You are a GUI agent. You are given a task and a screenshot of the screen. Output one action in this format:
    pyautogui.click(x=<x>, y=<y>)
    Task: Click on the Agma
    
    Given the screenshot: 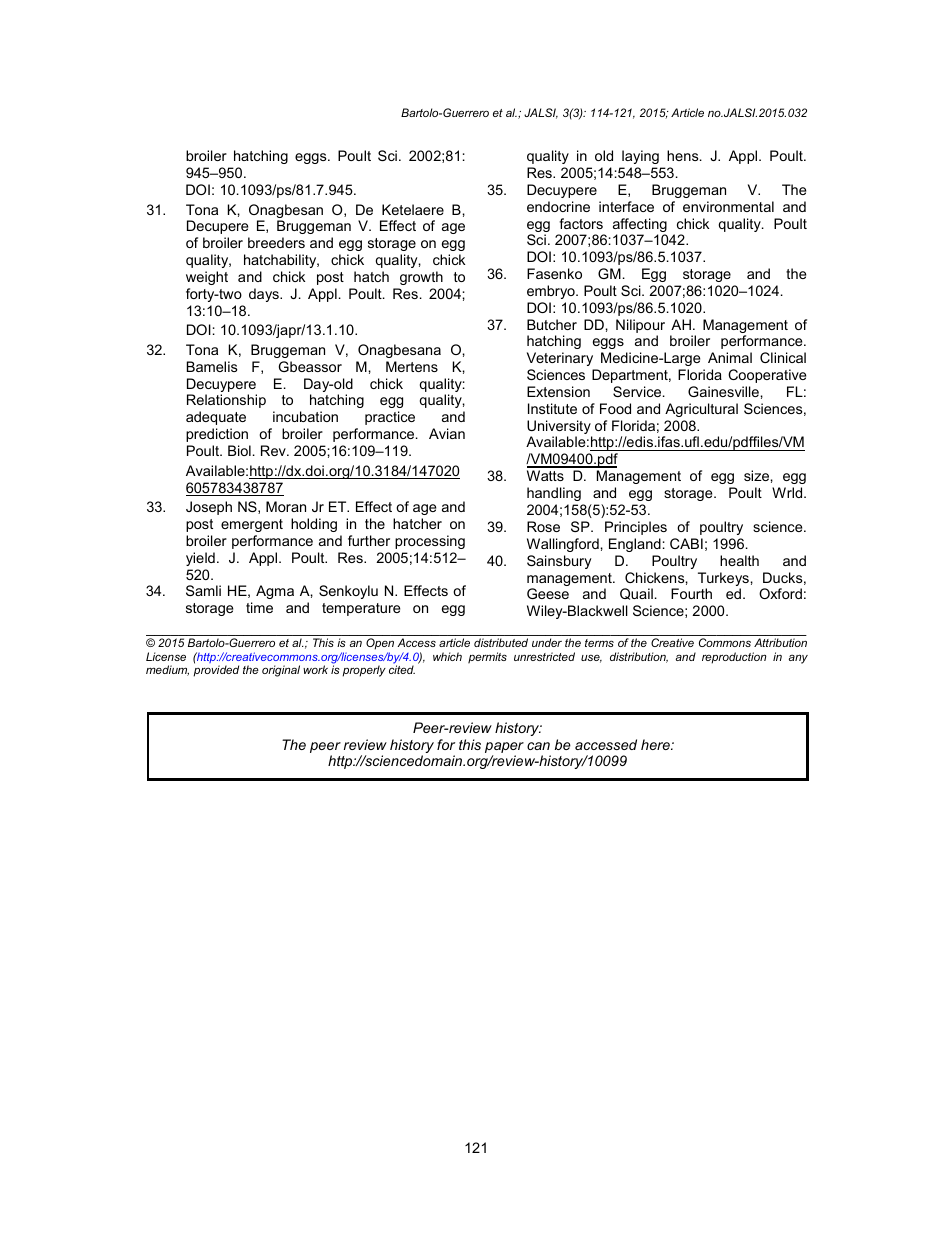 What is the action you would take?
    pyautogui.click(x=275, y=592)
